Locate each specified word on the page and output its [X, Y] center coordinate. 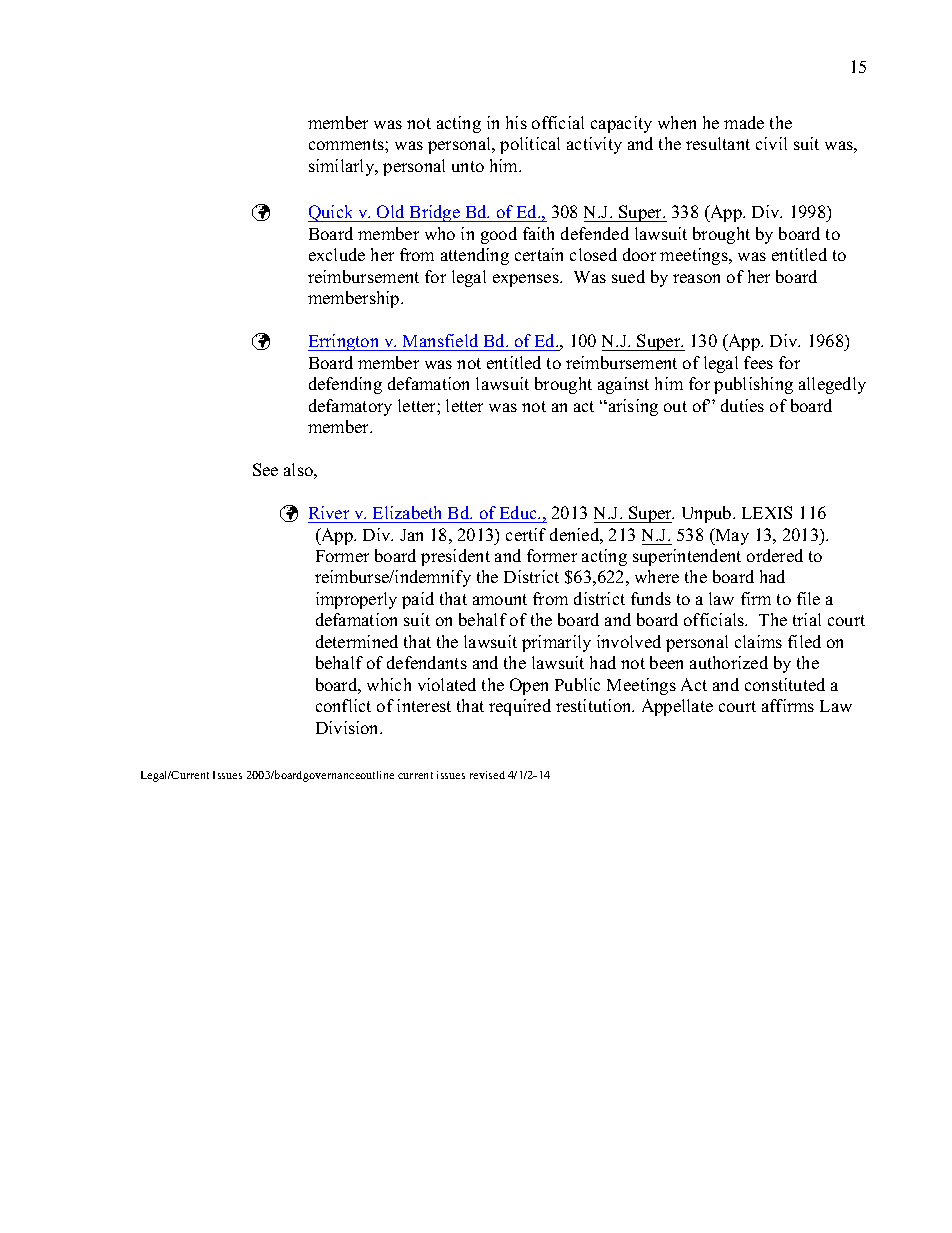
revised [487, 775]
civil [771, 143]
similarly [343, 167]
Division [349, 727]
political [530, 145]
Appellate [677, 707]
